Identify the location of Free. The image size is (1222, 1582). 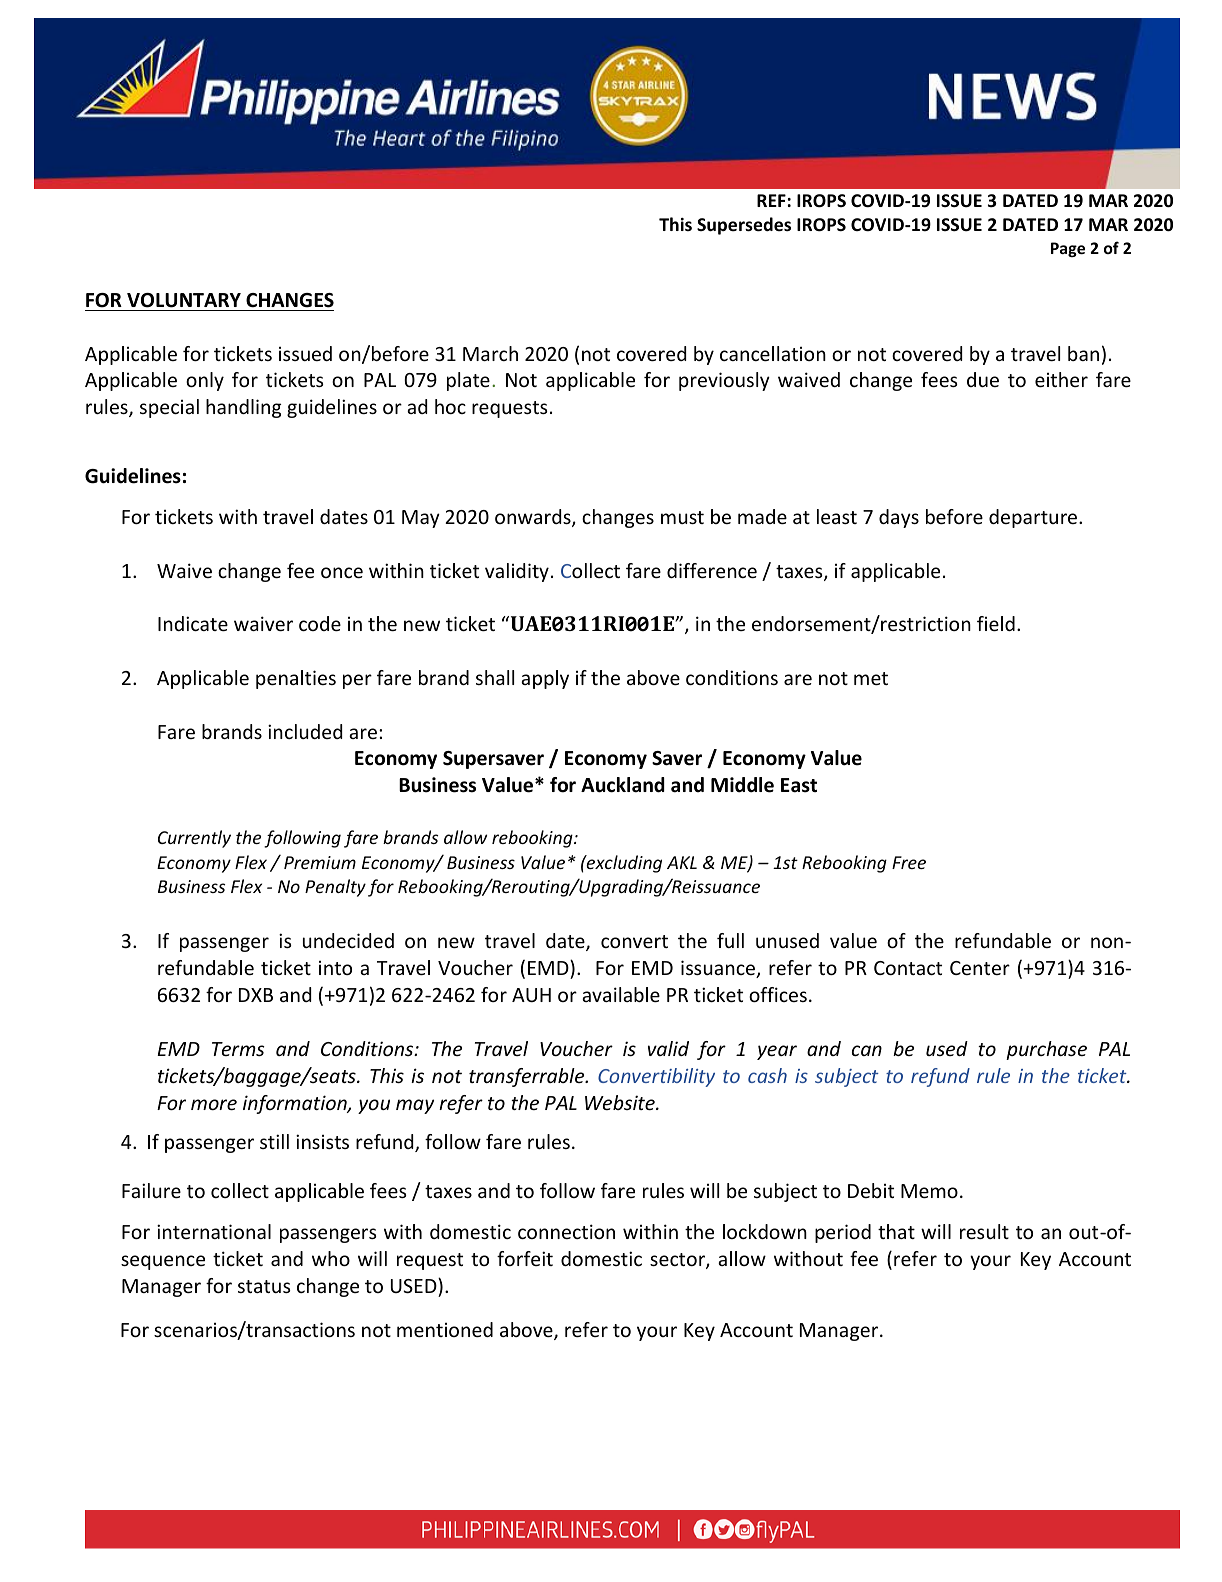
(909, 862).
